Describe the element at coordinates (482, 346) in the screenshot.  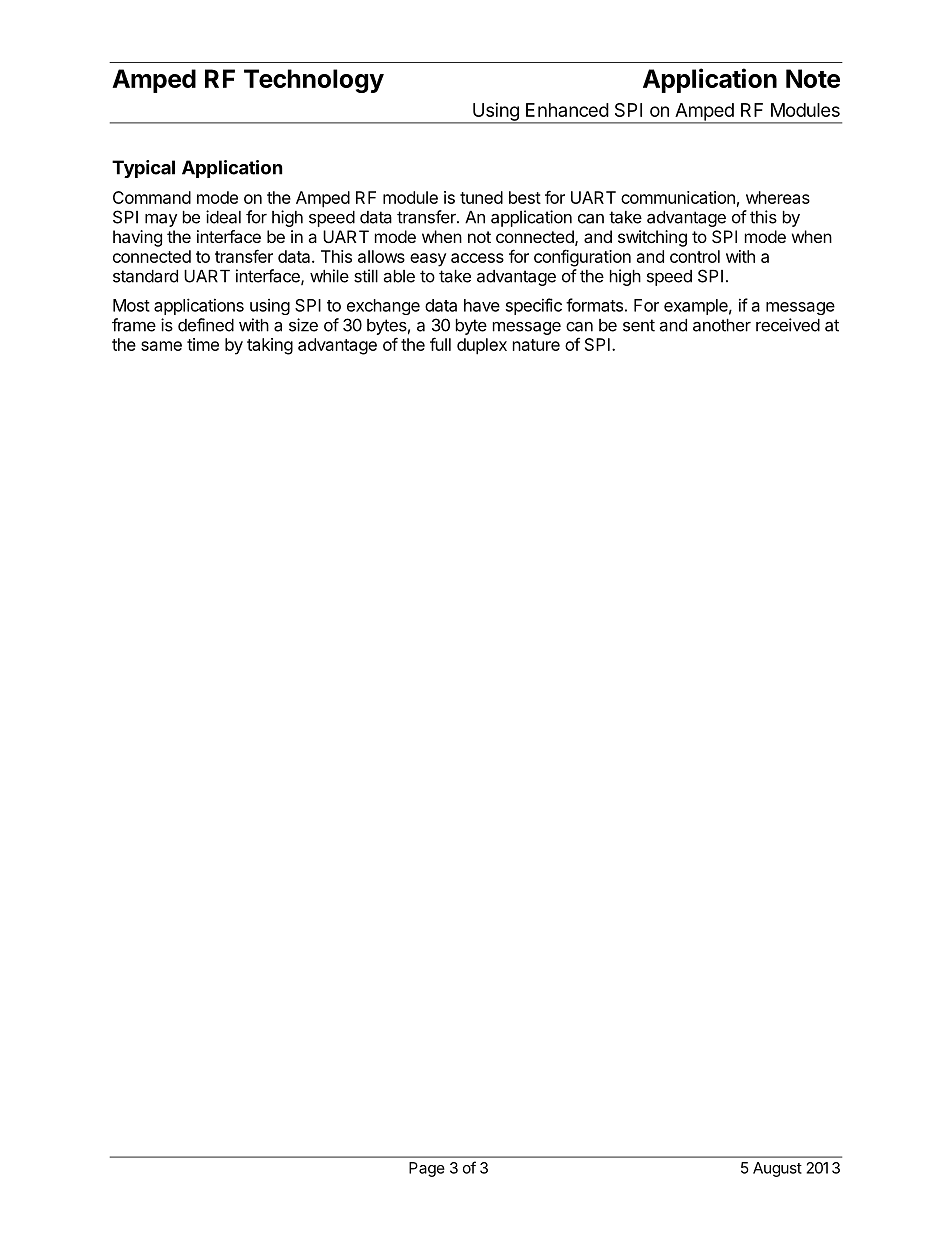
I see `duplex` at that location.
